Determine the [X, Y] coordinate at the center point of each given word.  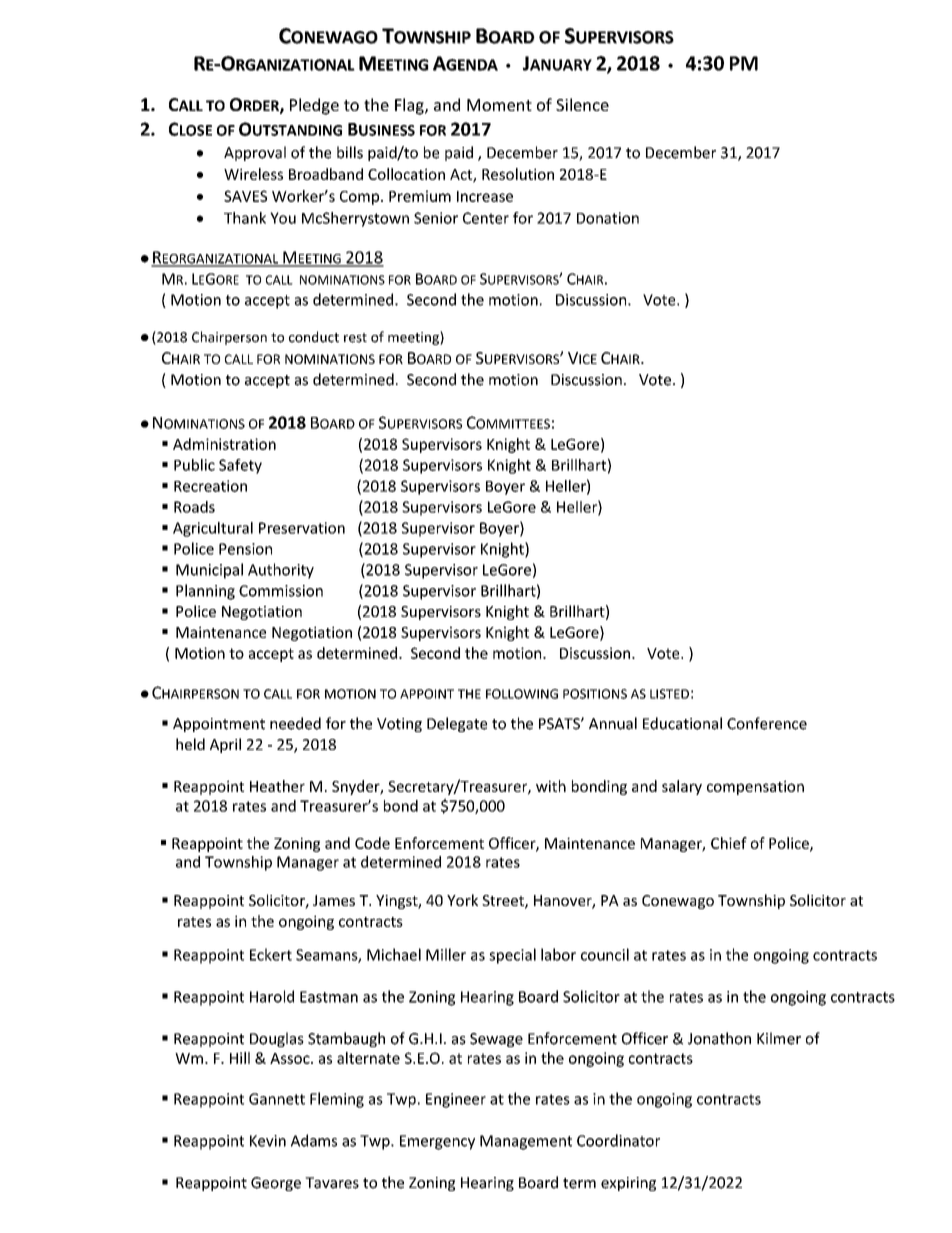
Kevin [268, 1141]
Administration [224, 444]
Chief [729, 843]
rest [355, 338]
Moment [499, 105]
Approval [255, 153]
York [462, 900]
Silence [582, 104]
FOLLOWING [522, 694]
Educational [682, 723]
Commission [281, 591]
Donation [608, 218]
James [334, 900]
